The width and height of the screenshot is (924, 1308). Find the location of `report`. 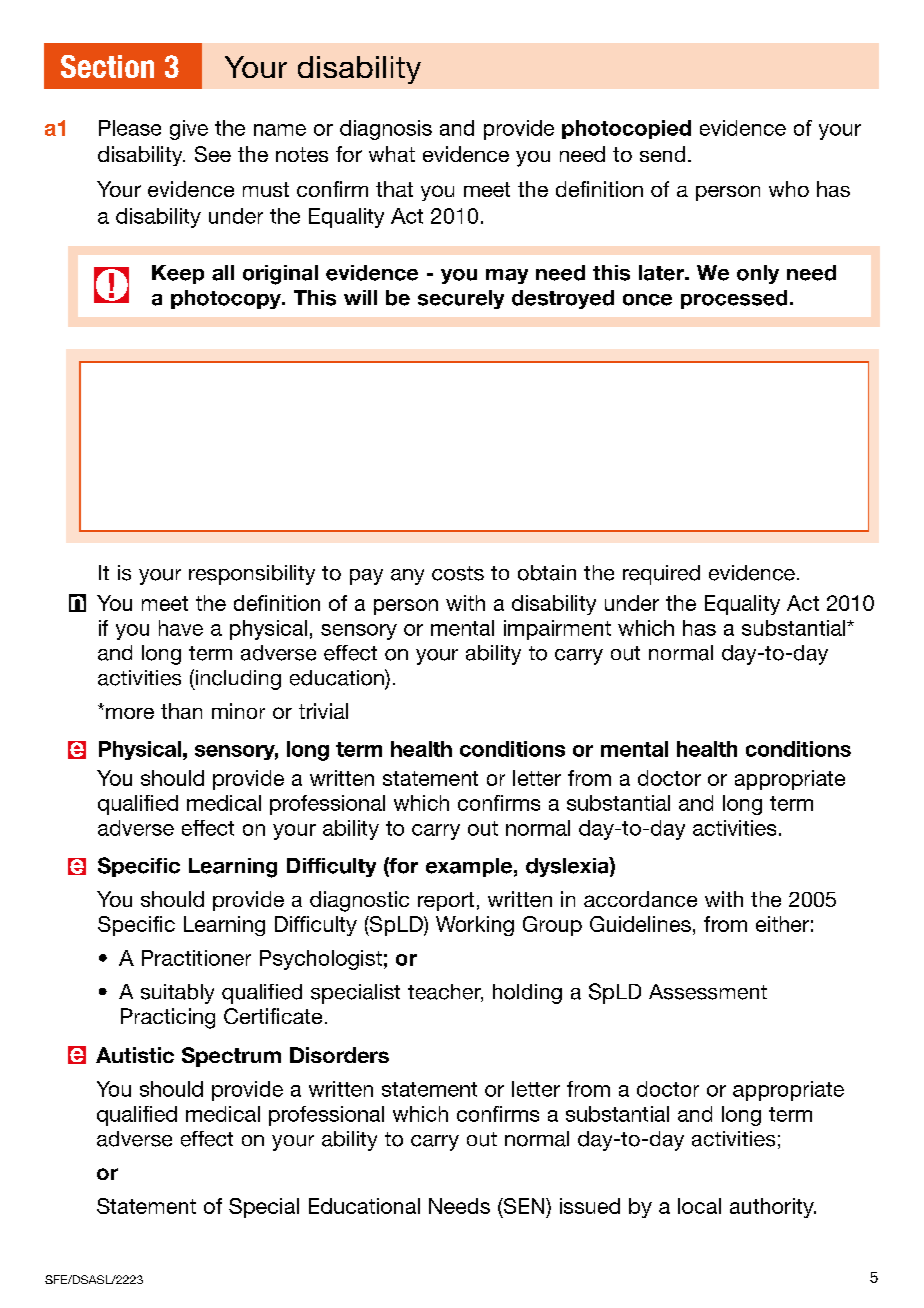

report is located at coordinates (446, 901).
